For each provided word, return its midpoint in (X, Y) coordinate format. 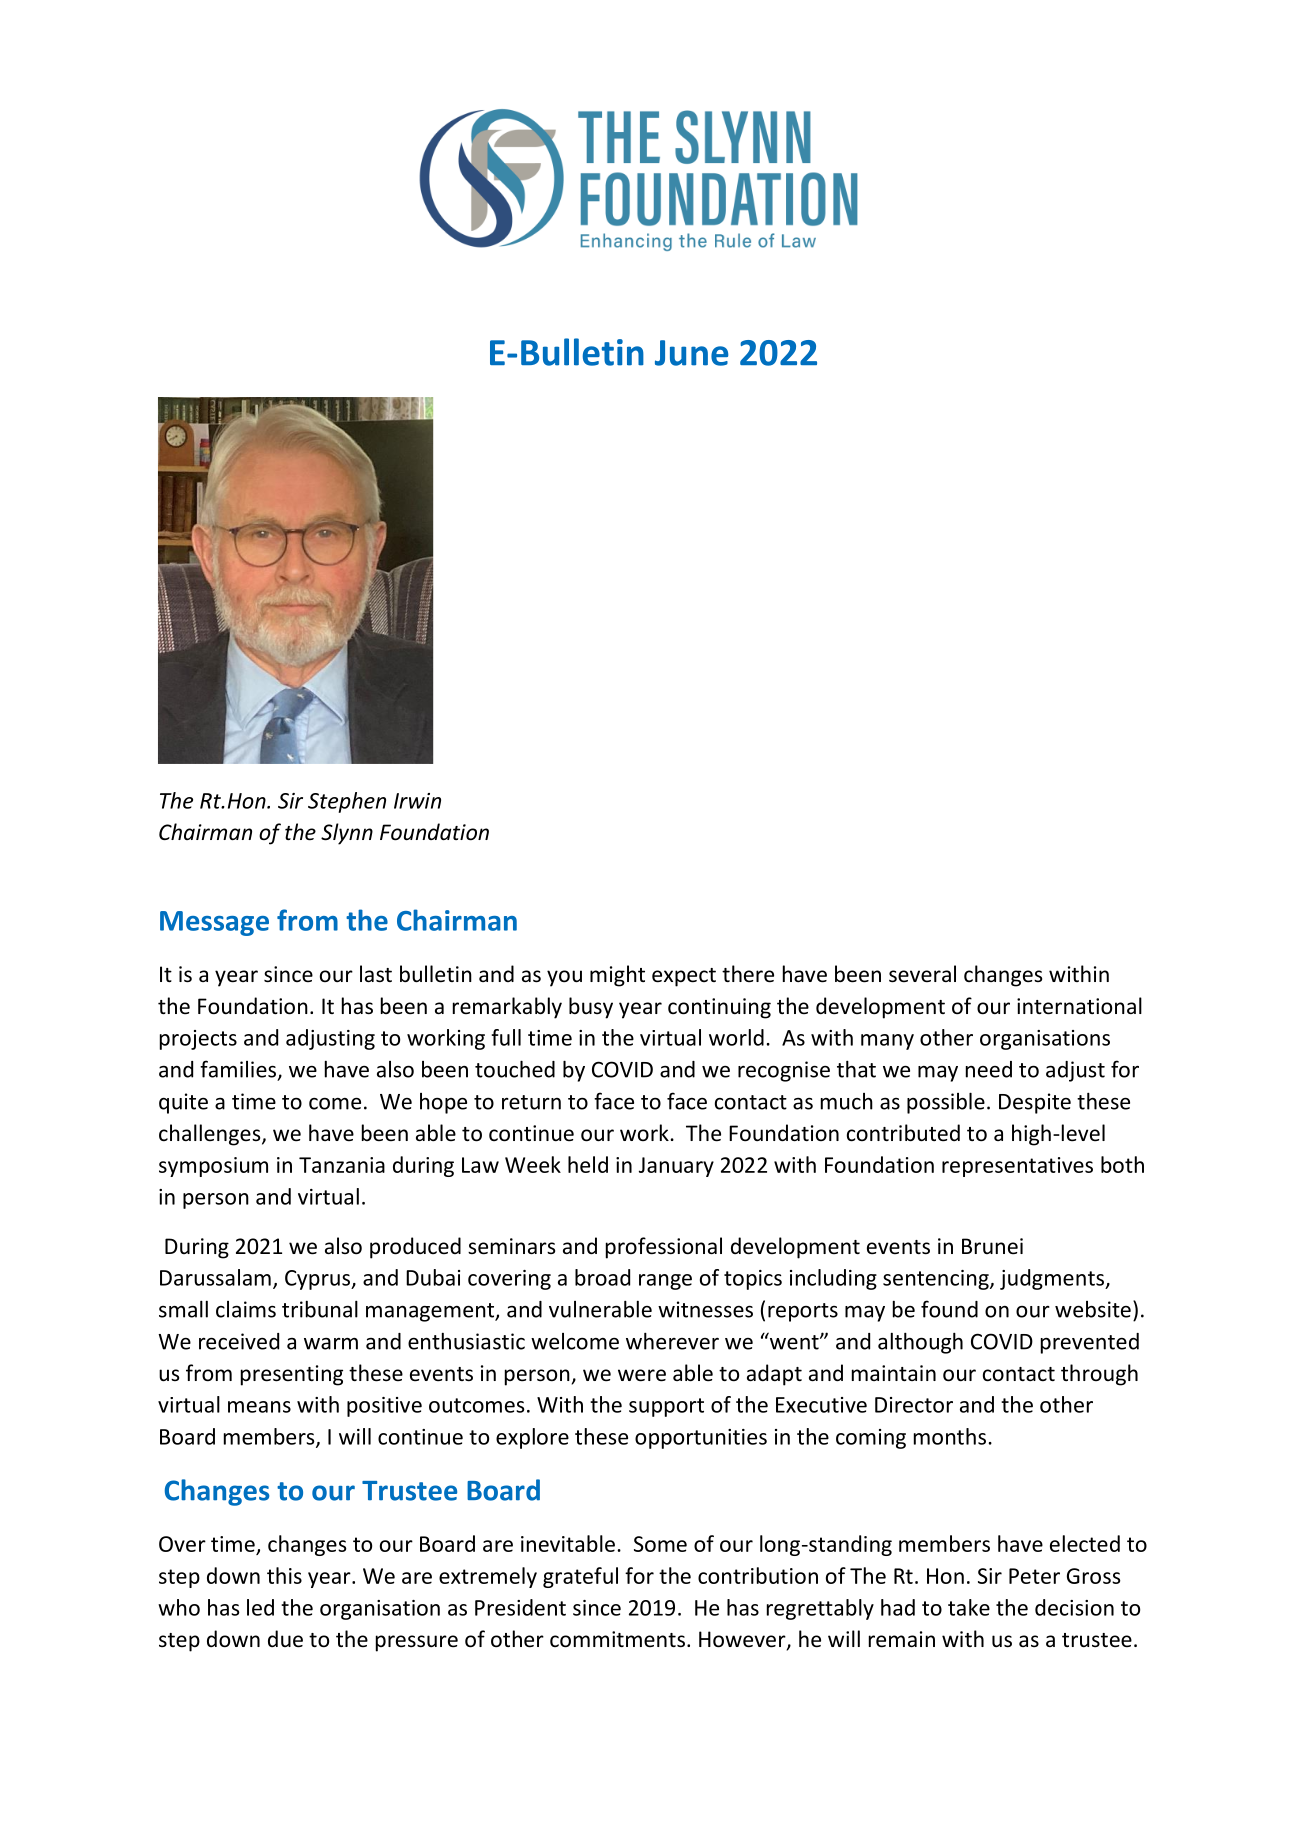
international (1079, 1006)
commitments (617, 1639)
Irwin (417, 801)
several (922, 974)
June (691, 353)
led (260, 1607)
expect (684, 977)
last (376, 974)
